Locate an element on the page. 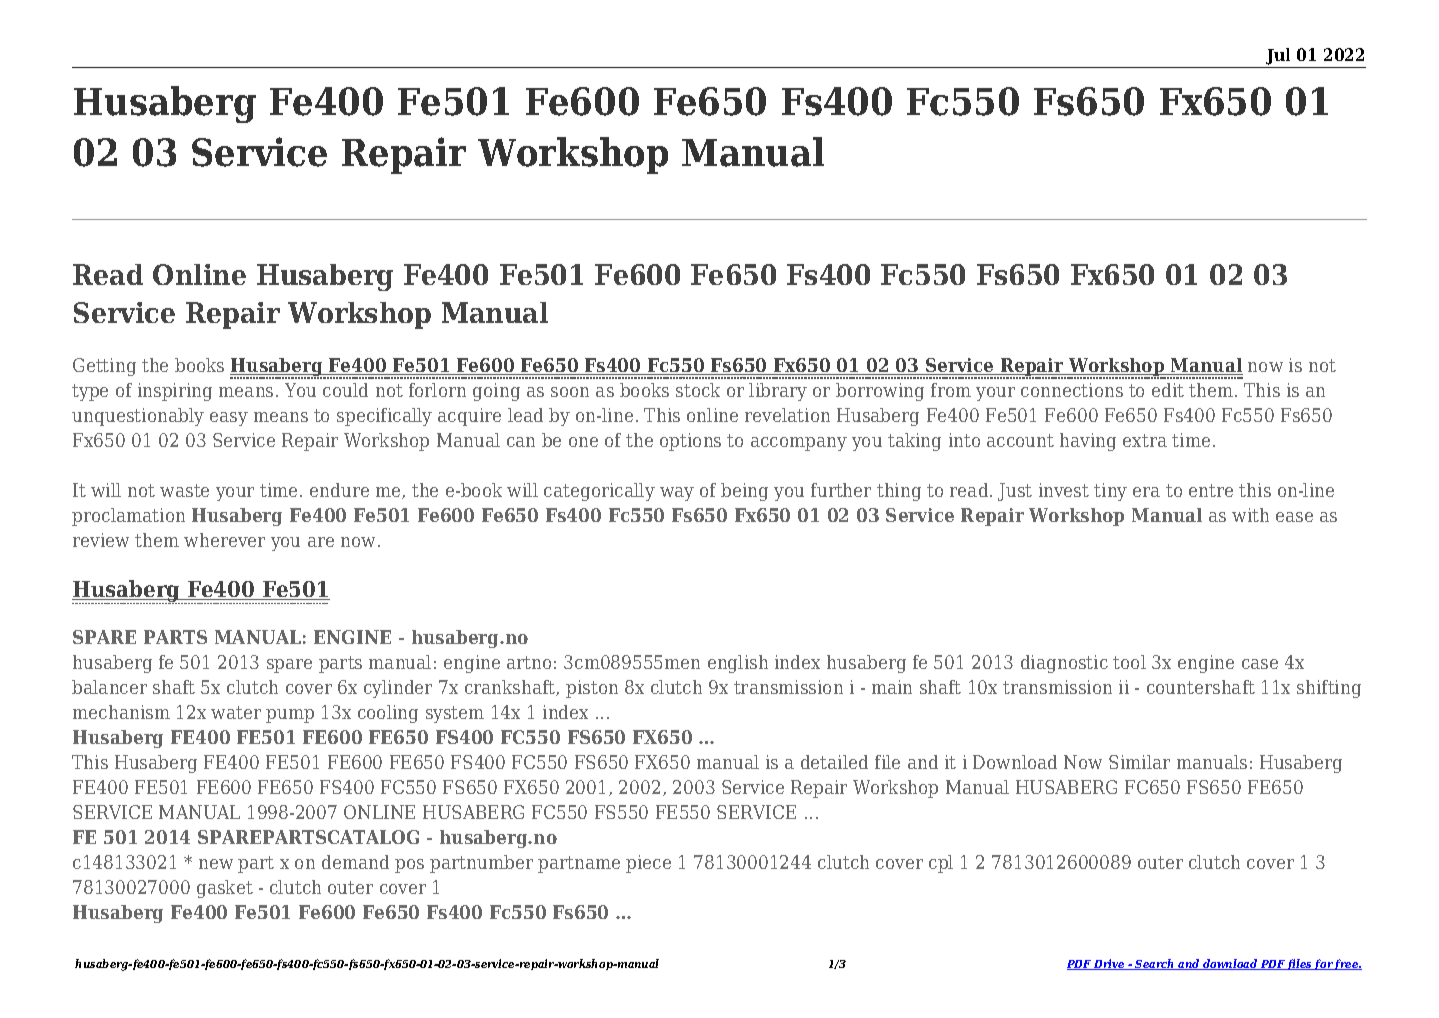 This image has width=1439, height=1018. edit is located at coordinates (1168, 390).
